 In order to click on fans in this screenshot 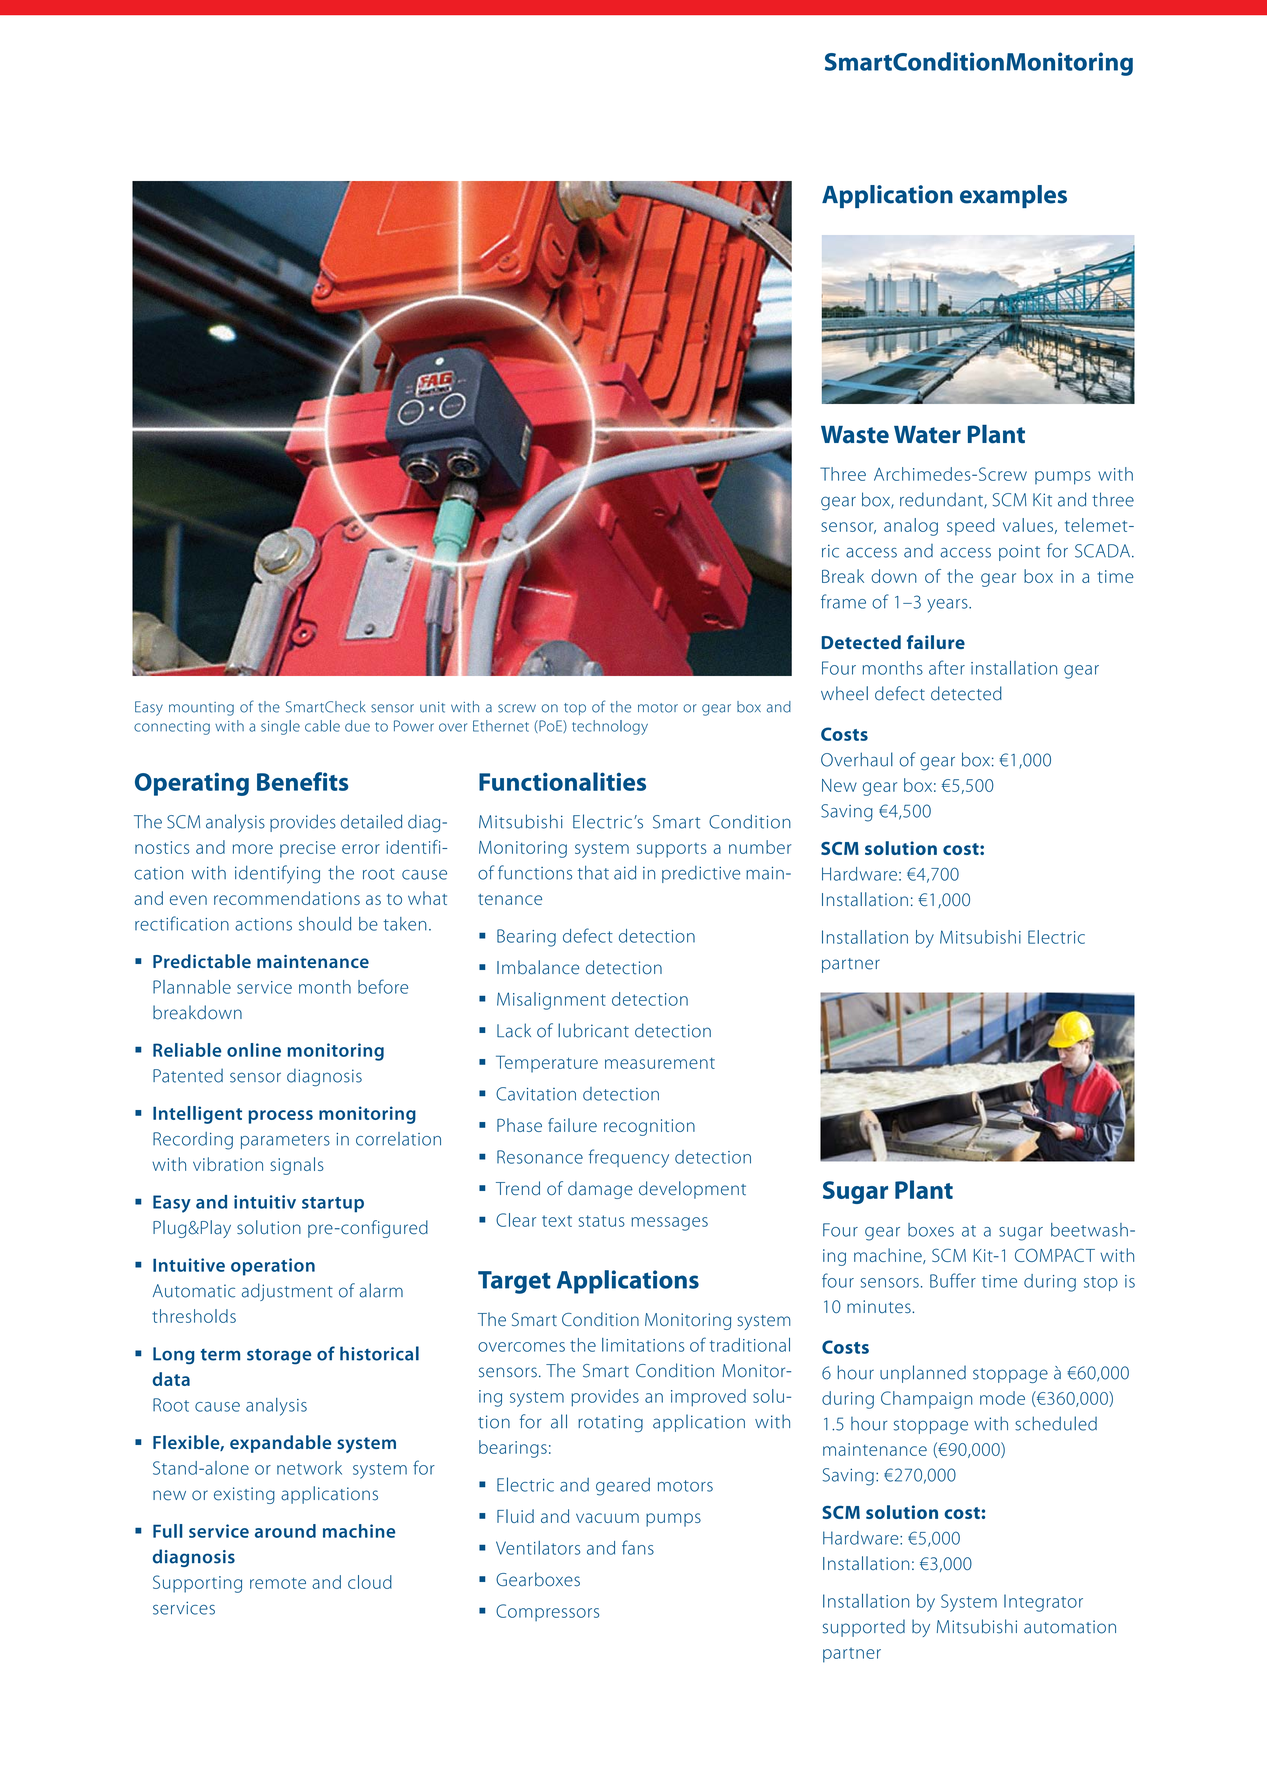, I will do `click(638, 1547)`.
